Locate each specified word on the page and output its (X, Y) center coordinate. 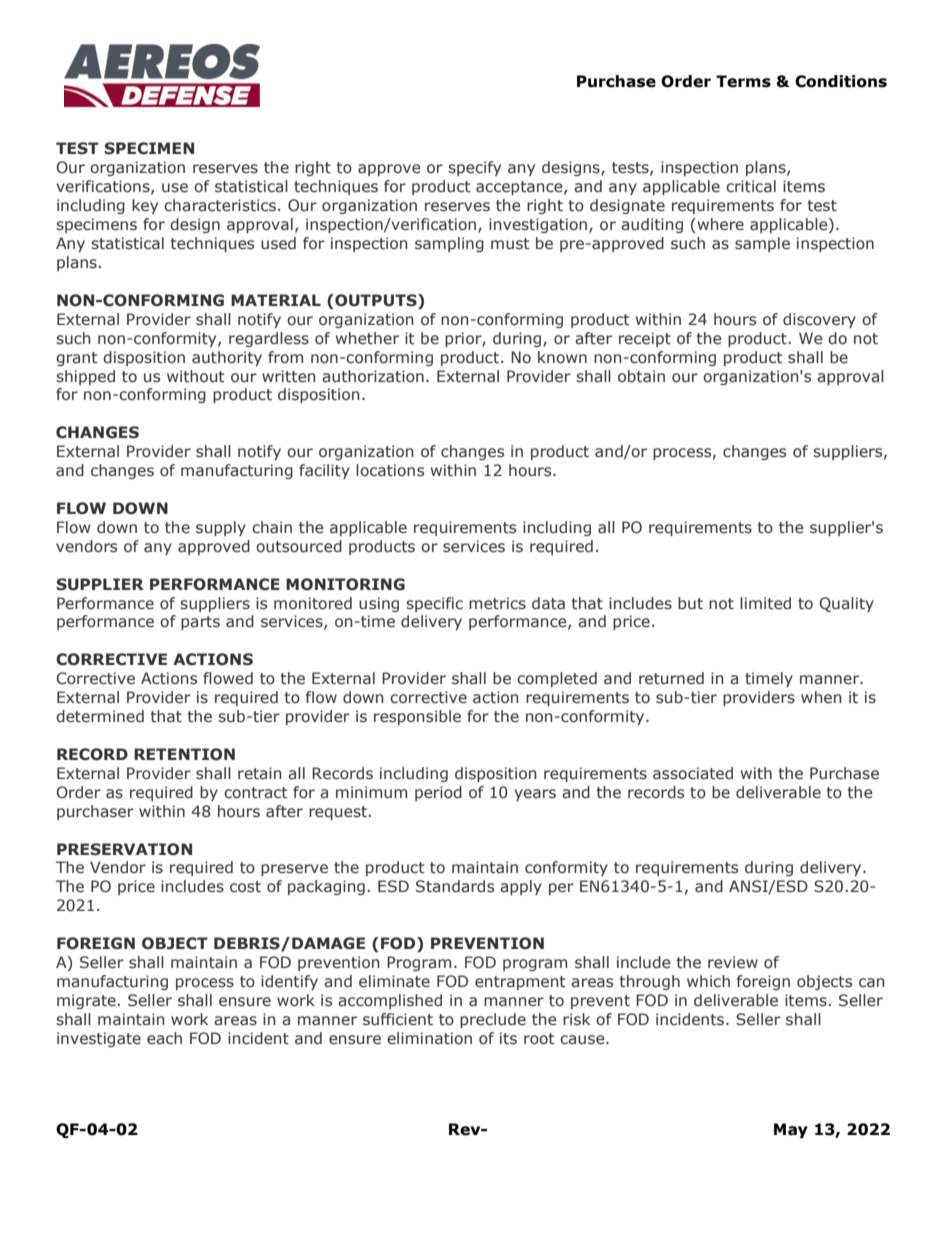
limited (765, 603)
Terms (743, 81)
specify (474, 168)
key (145, 206)
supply (221, 528)
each (164, 1038)
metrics (497, 603)
